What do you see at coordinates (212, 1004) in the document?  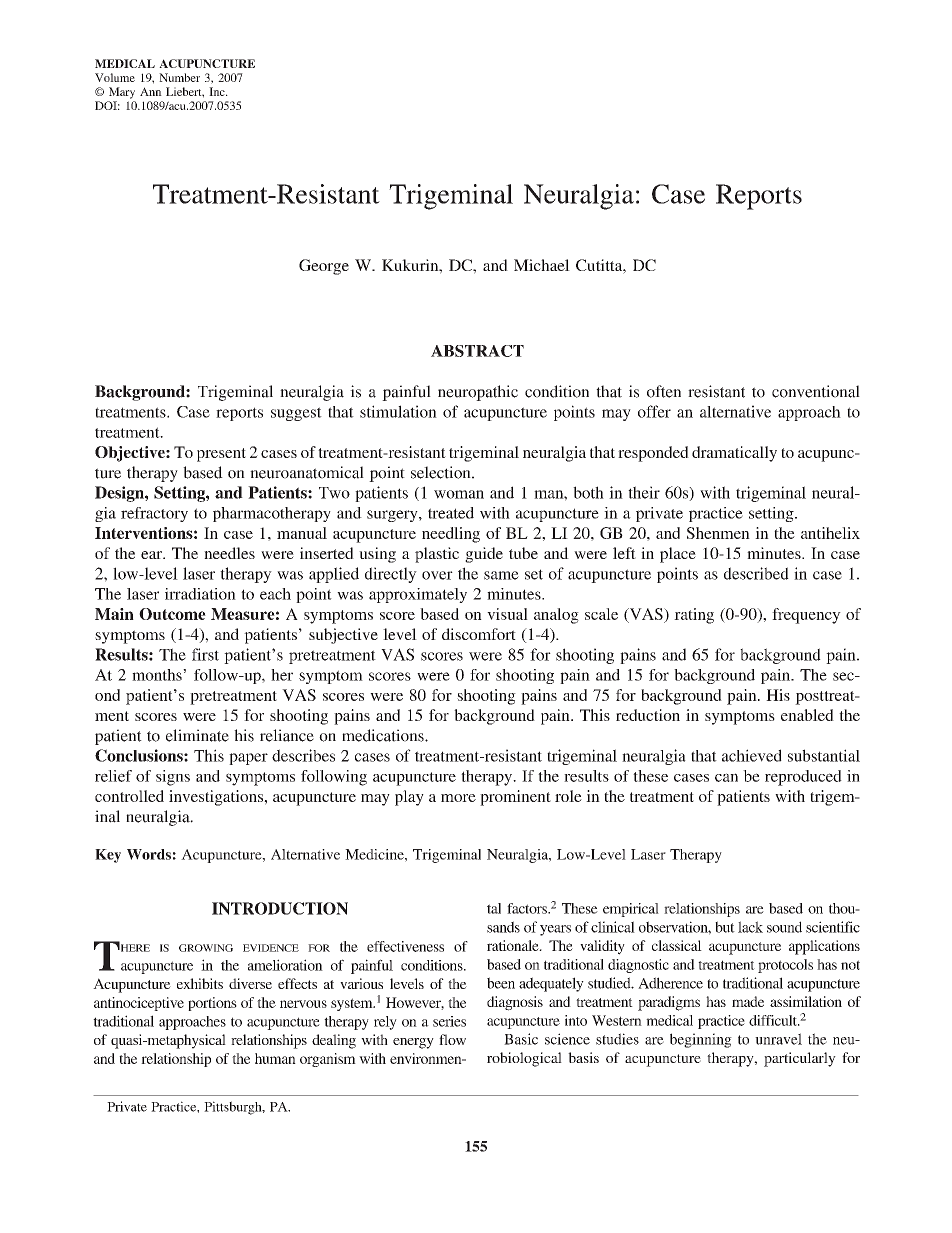 I see `portions` at bounding box center [212, 1004].
